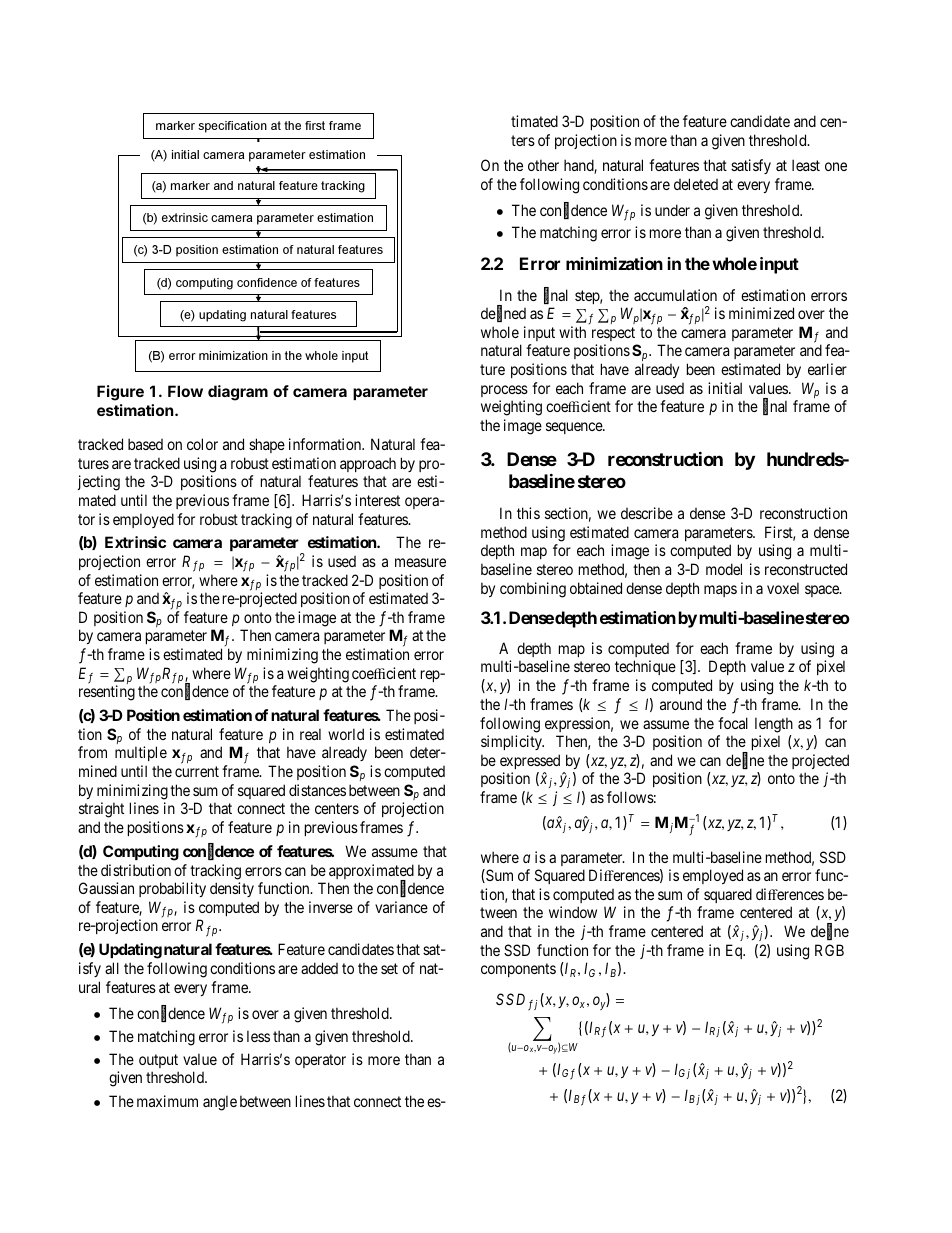  Describe the element at coordinates (401, 907) in the screenshot. I see `variance` at that location.
